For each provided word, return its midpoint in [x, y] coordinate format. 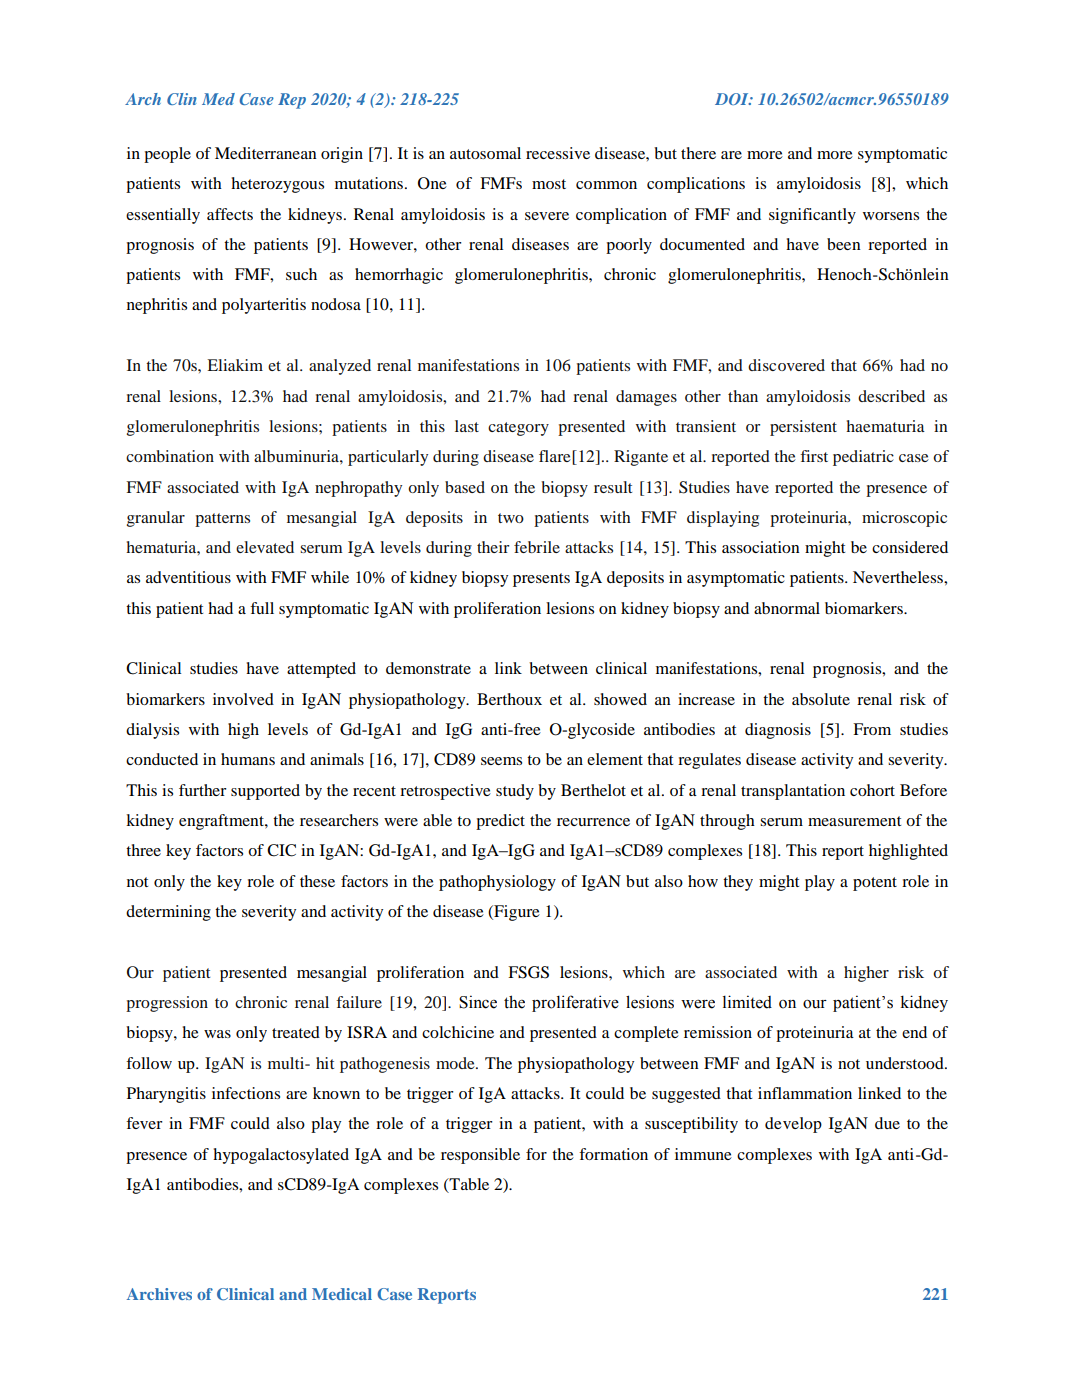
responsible [480, 1156]
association [761, 547]
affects [230, 214]
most [549, 184]
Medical [342, 1294]
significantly [812, 216]
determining [168, 913]
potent [875, 884]
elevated [265, 547]
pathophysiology [497, 883]
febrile [537, 547]
